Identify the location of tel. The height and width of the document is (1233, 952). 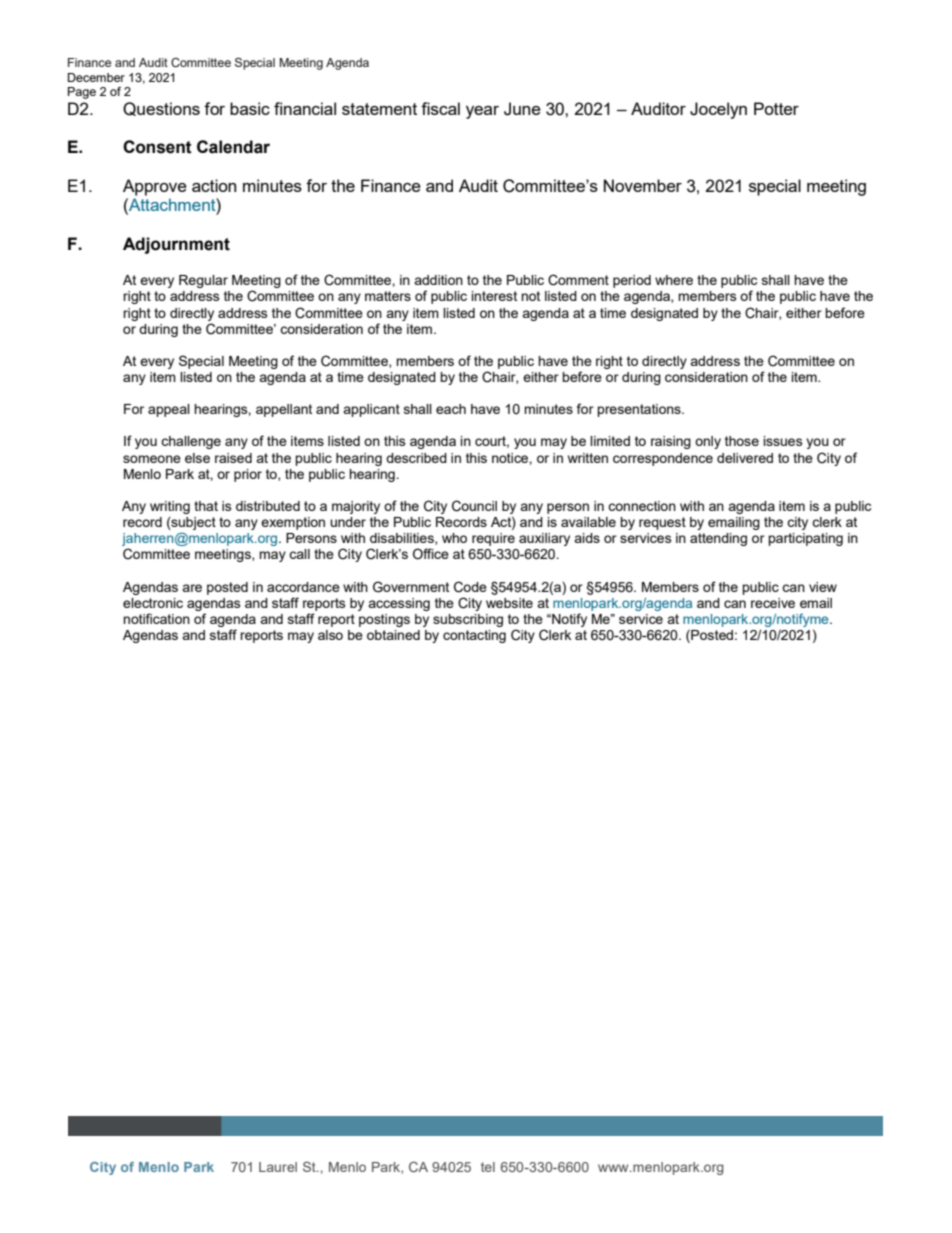
(488, 1167).
